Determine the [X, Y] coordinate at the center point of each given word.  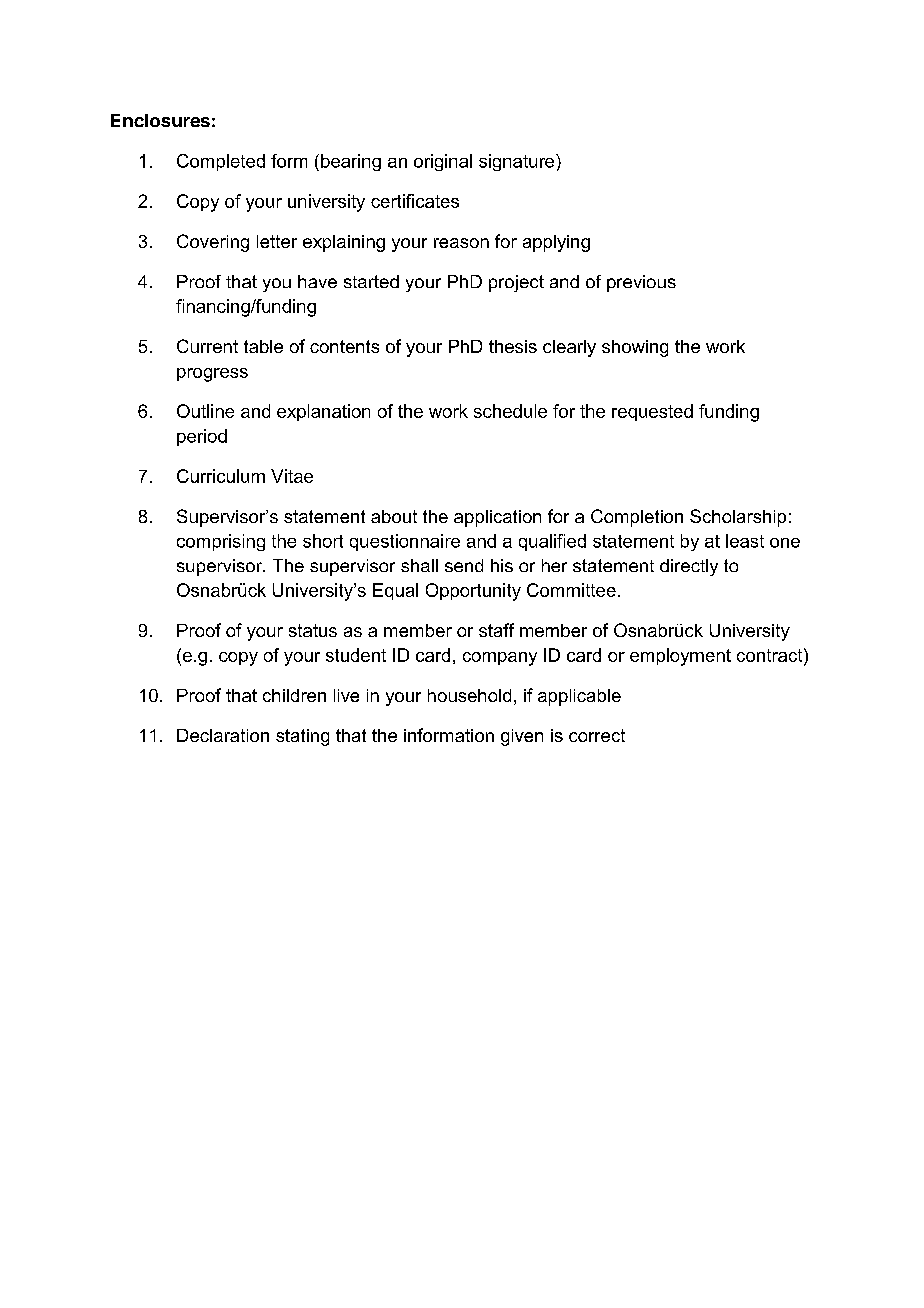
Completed [221, 162]
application [497, 518]
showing [635, 348]
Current [207, 346]
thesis [513, 346]
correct [597, 735]
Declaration [223, 735]
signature [518, 162]
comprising [221, 542]
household [469, 695]
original [443, 162]
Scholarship [738, 518]
